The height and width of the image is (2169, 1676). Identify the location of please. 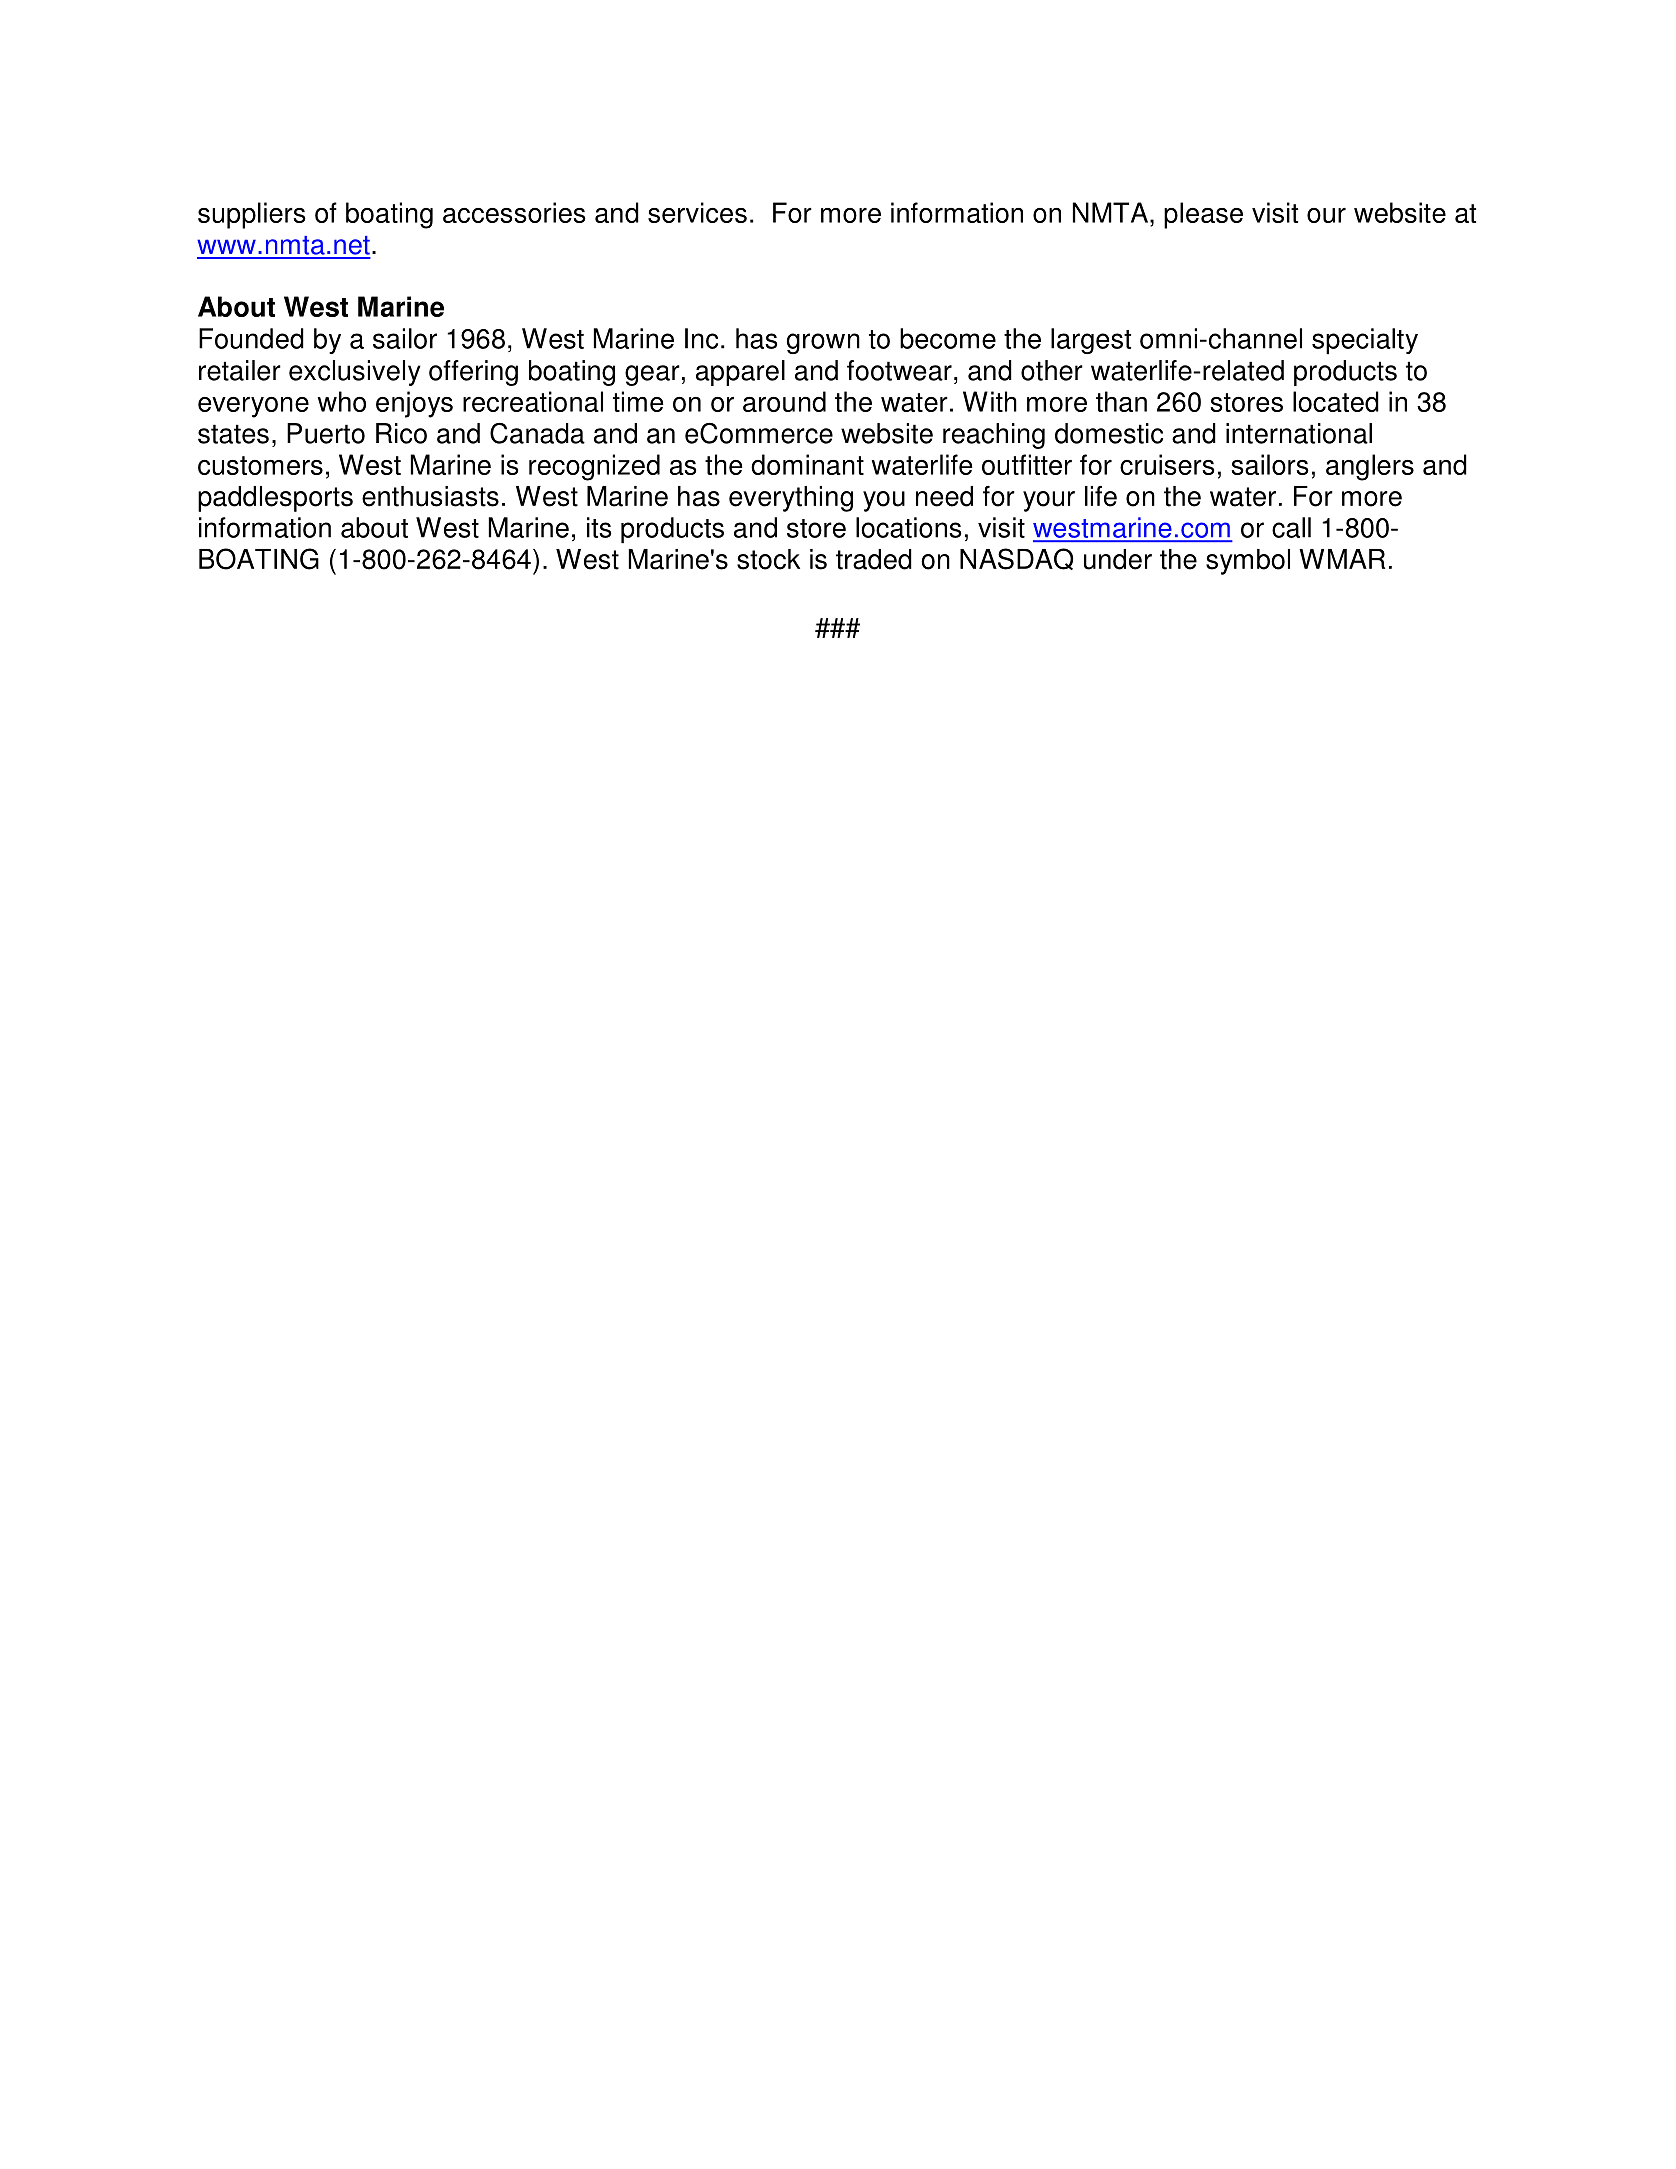
(1203, 215).
